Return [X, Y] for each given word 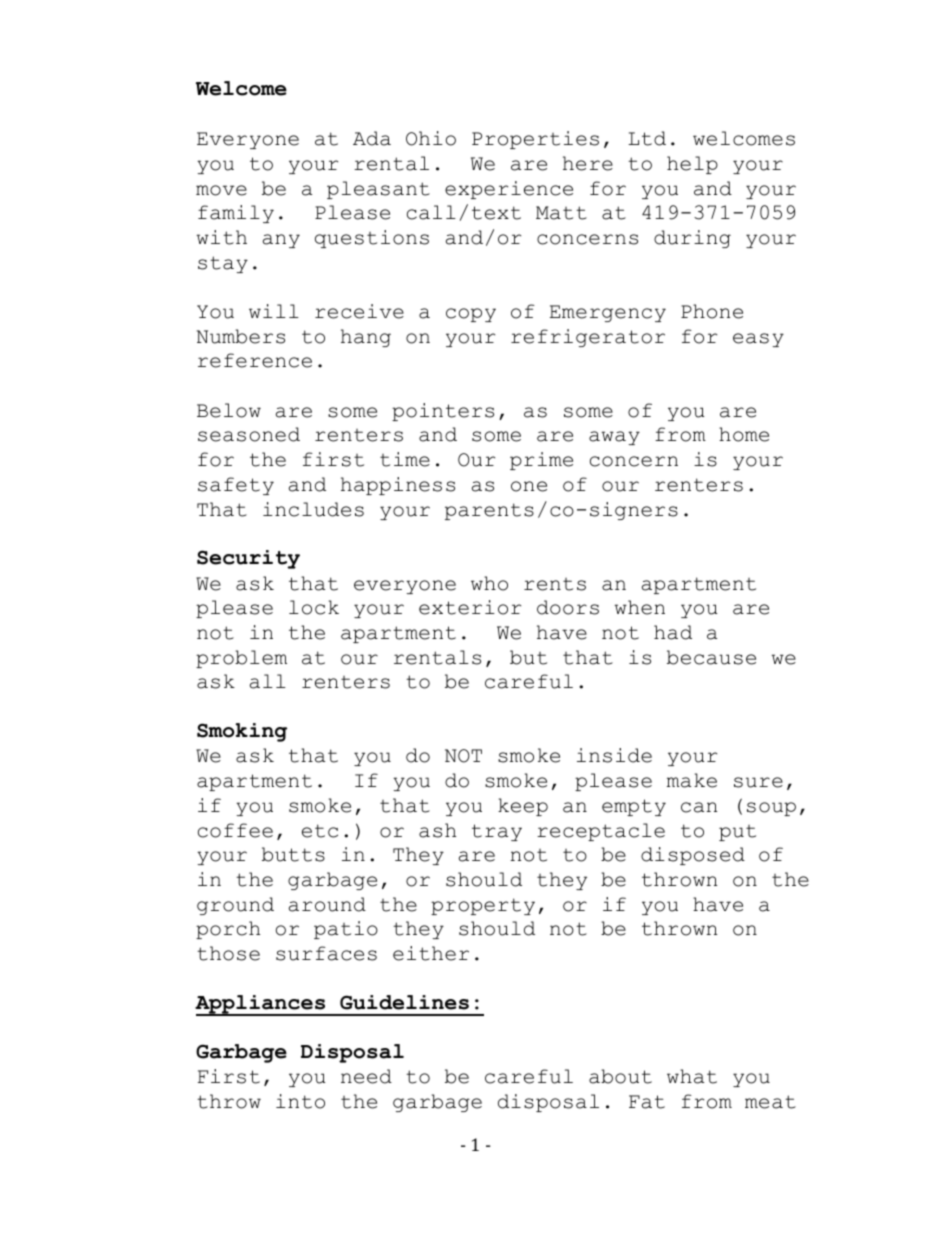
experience [509, 190]
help [692, 165]
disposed [693, 856]
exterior [470, 607]
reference [255, 360]
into [300, 1101]
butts [293, 854]
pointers [443, 412]
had [673, 632]
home [744, 434]
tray [497, 832]
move [221, 190]
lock [314, 607]
